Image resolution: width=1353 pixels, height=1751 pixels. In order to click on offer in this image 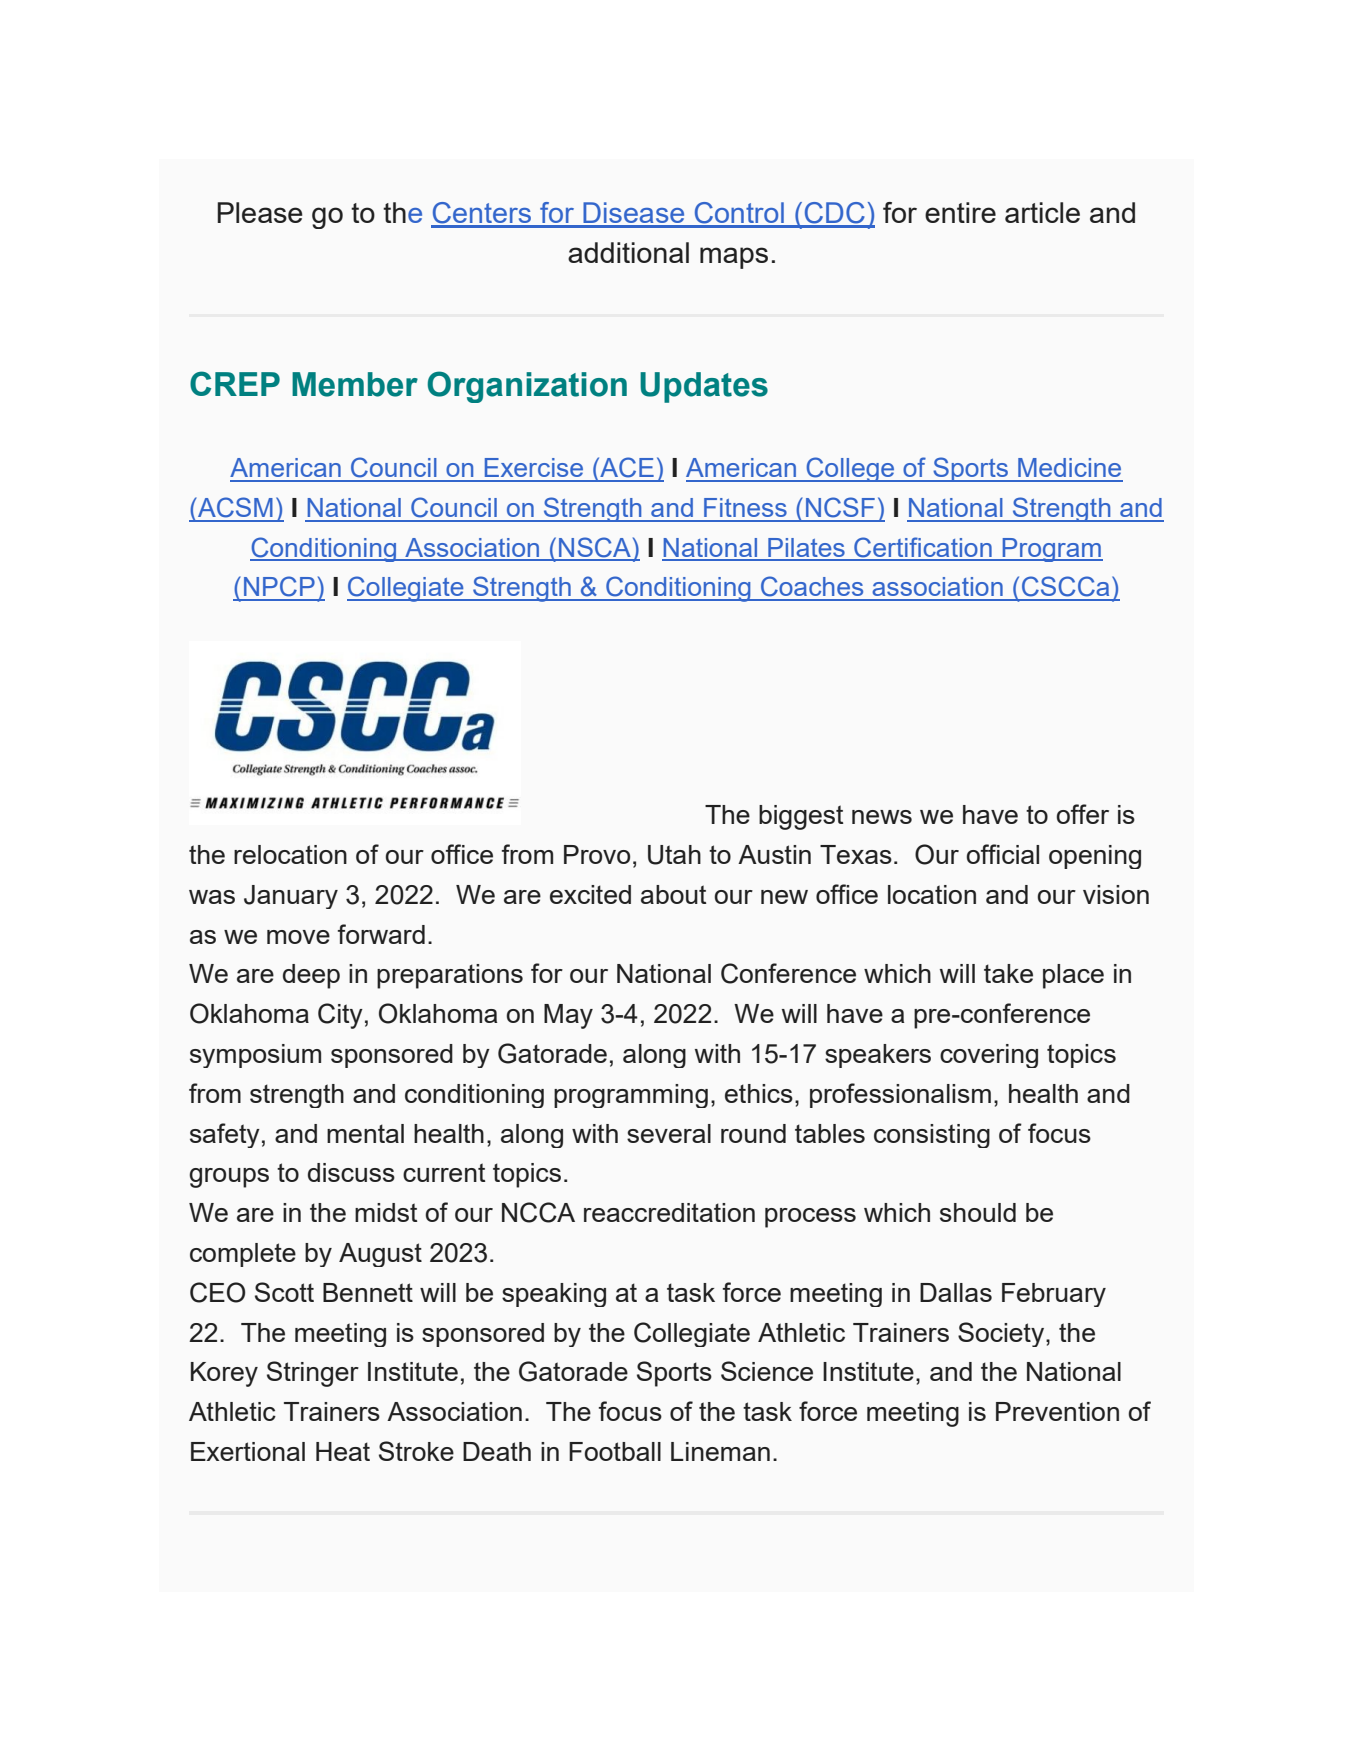, I will do `click(1083, 814)`.
